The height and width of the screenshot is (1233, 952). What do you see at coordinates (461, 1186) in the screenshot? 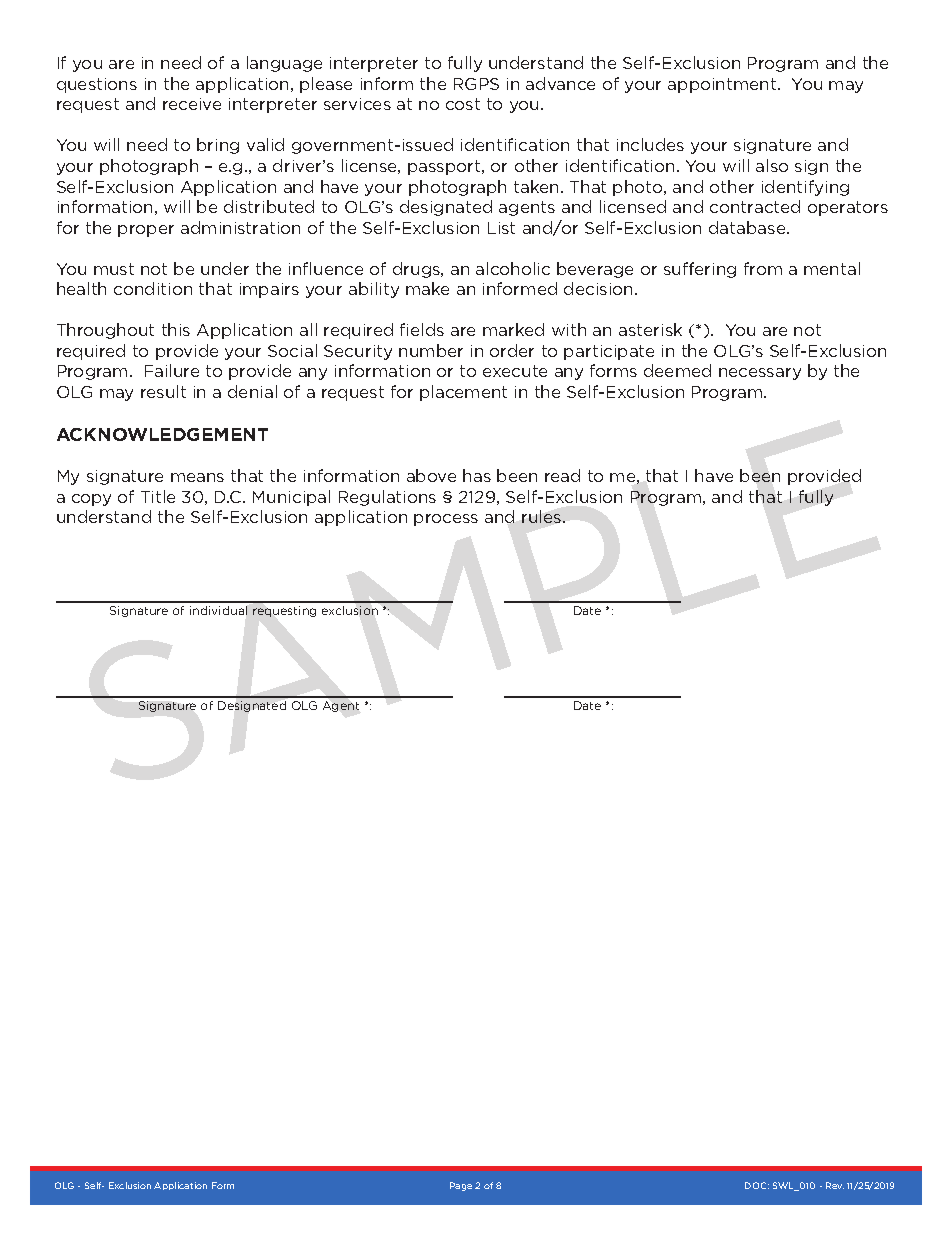
I see `Page` at bounding box center [461, 1186].
